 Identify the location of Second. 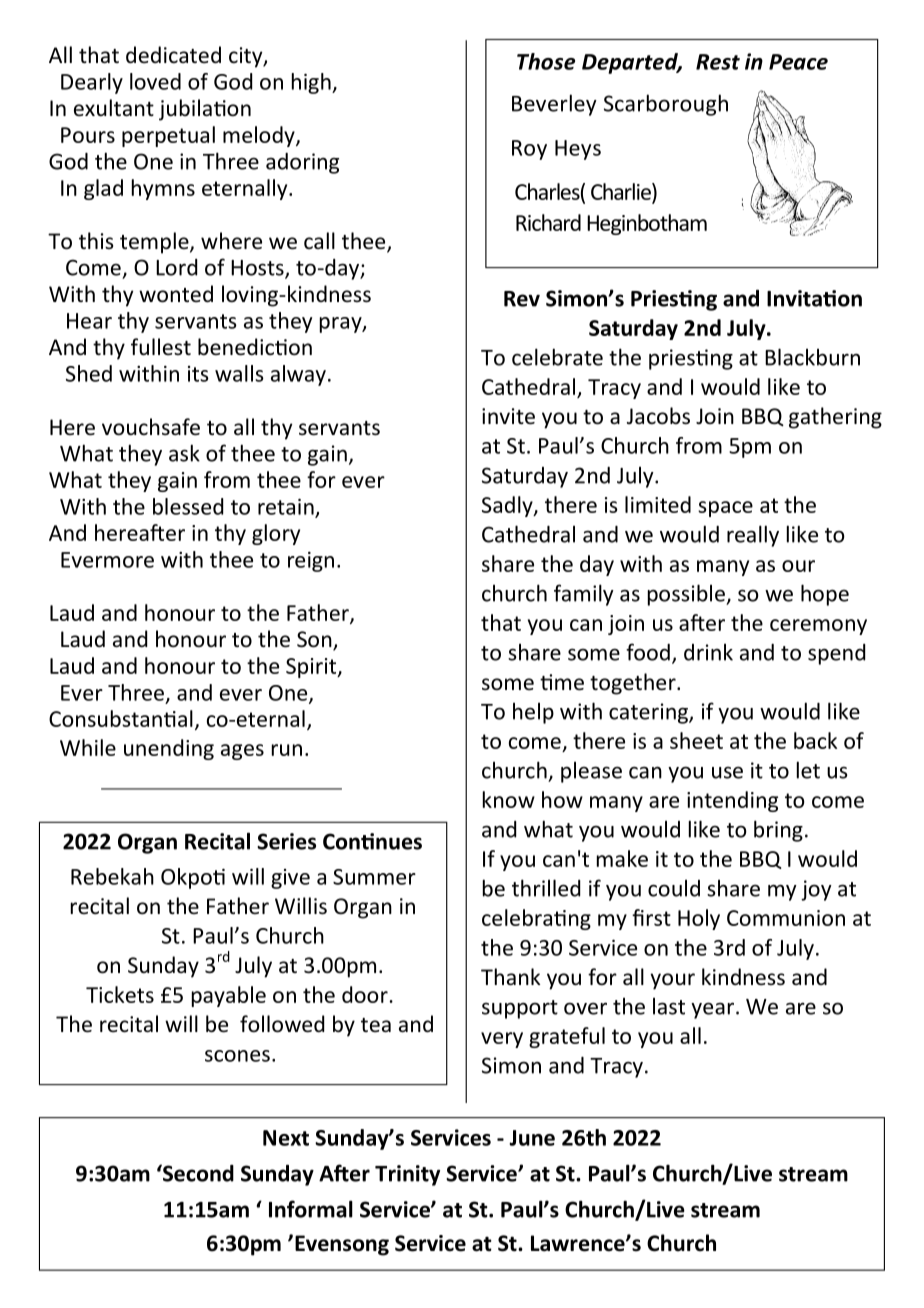
(197, 1173).
